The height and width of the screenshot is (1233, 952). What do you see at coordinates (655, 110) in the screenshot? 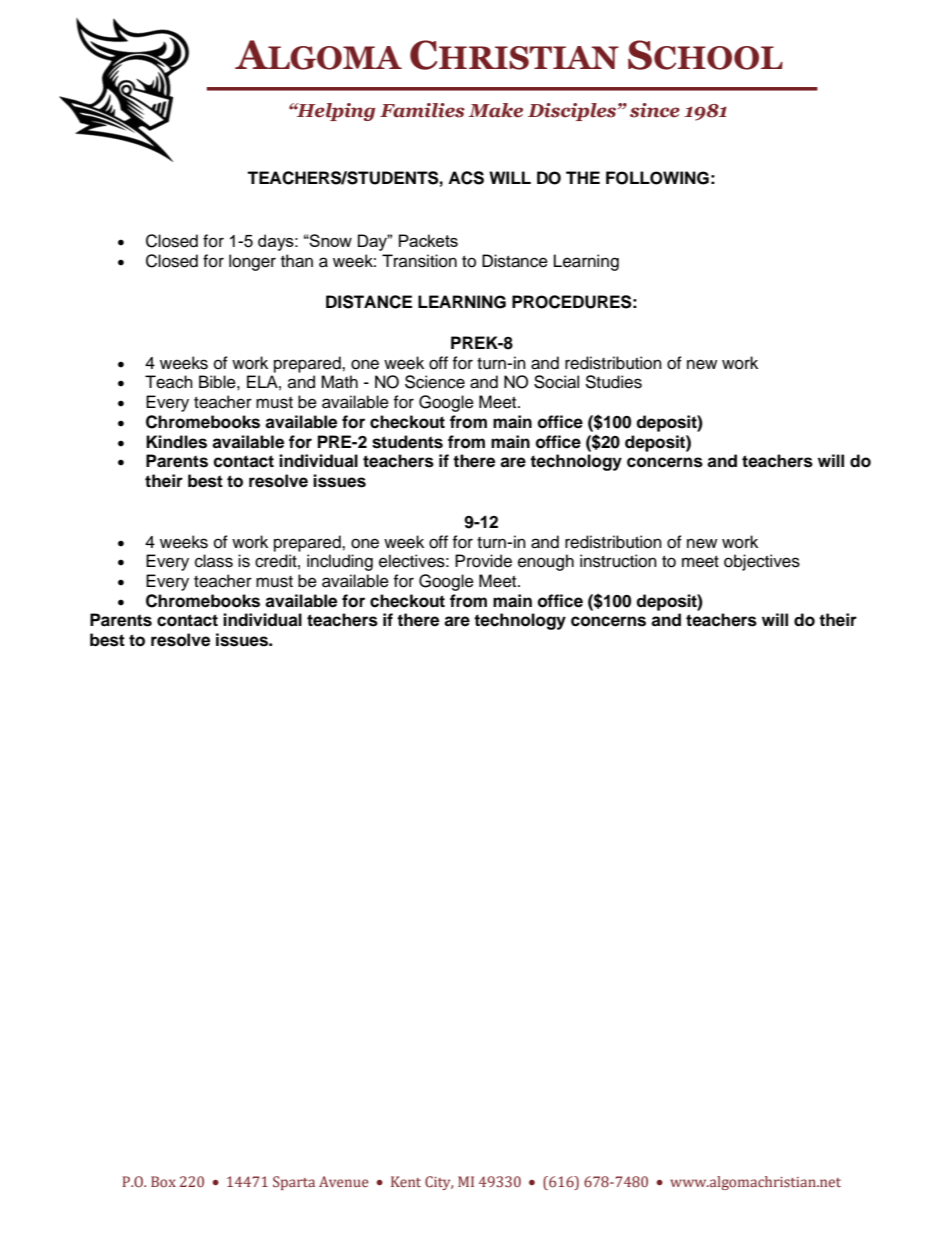
I see `since` at bounding box center [655, 110].
